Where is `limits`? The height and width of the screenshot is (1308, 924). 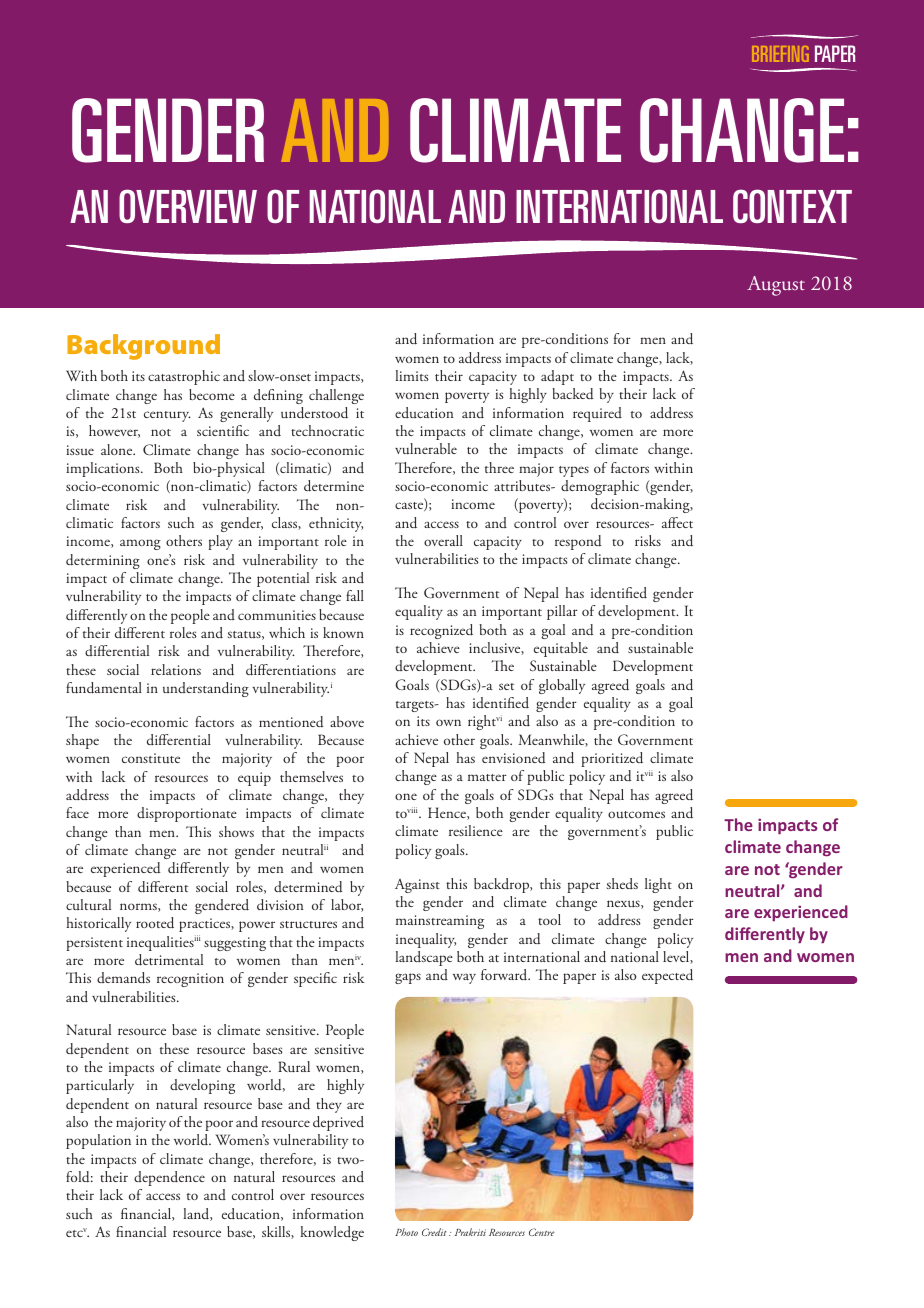
limits is located at coordinates (412, 375).
